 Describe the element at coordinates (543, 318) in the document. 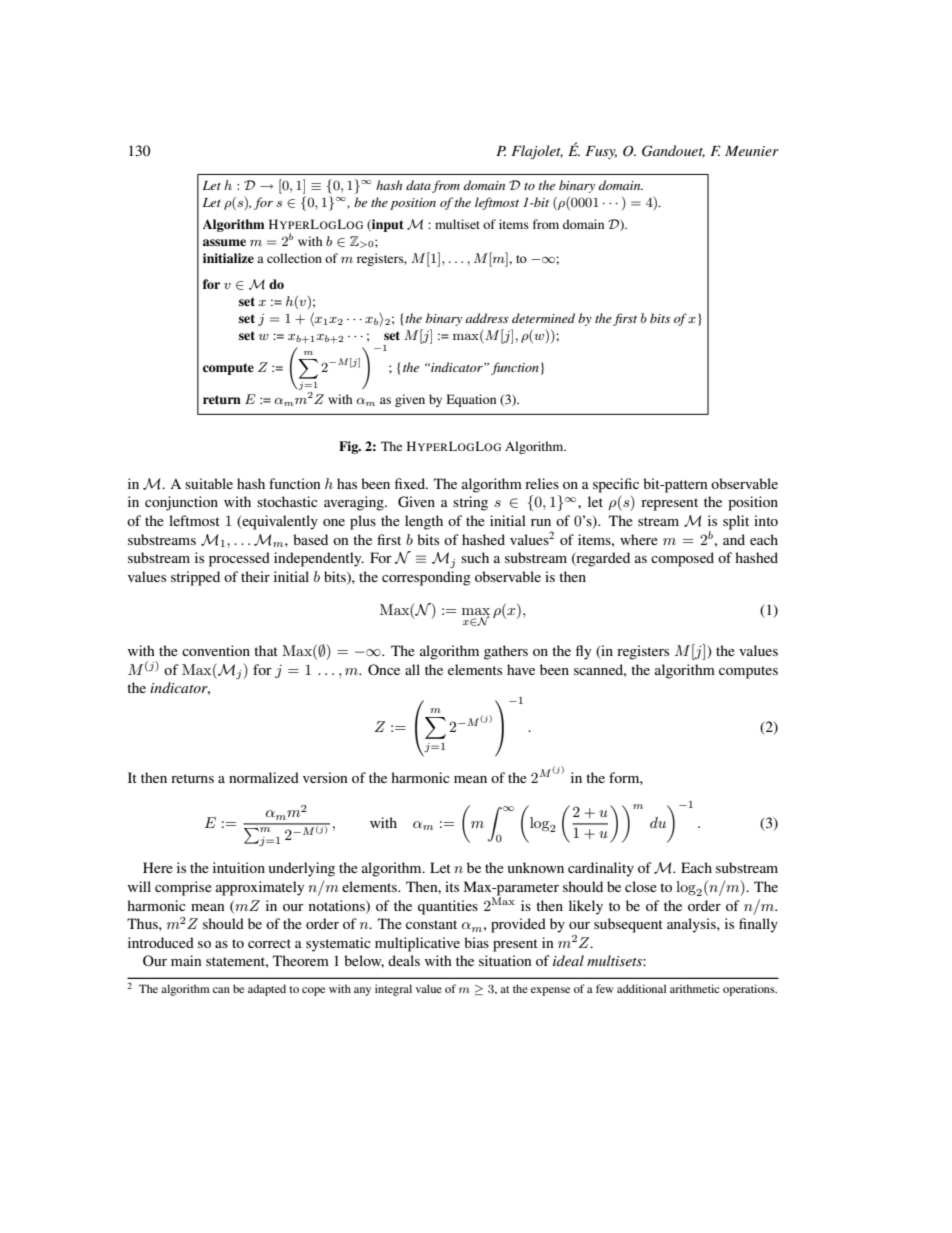

I see `determined` at that location.
